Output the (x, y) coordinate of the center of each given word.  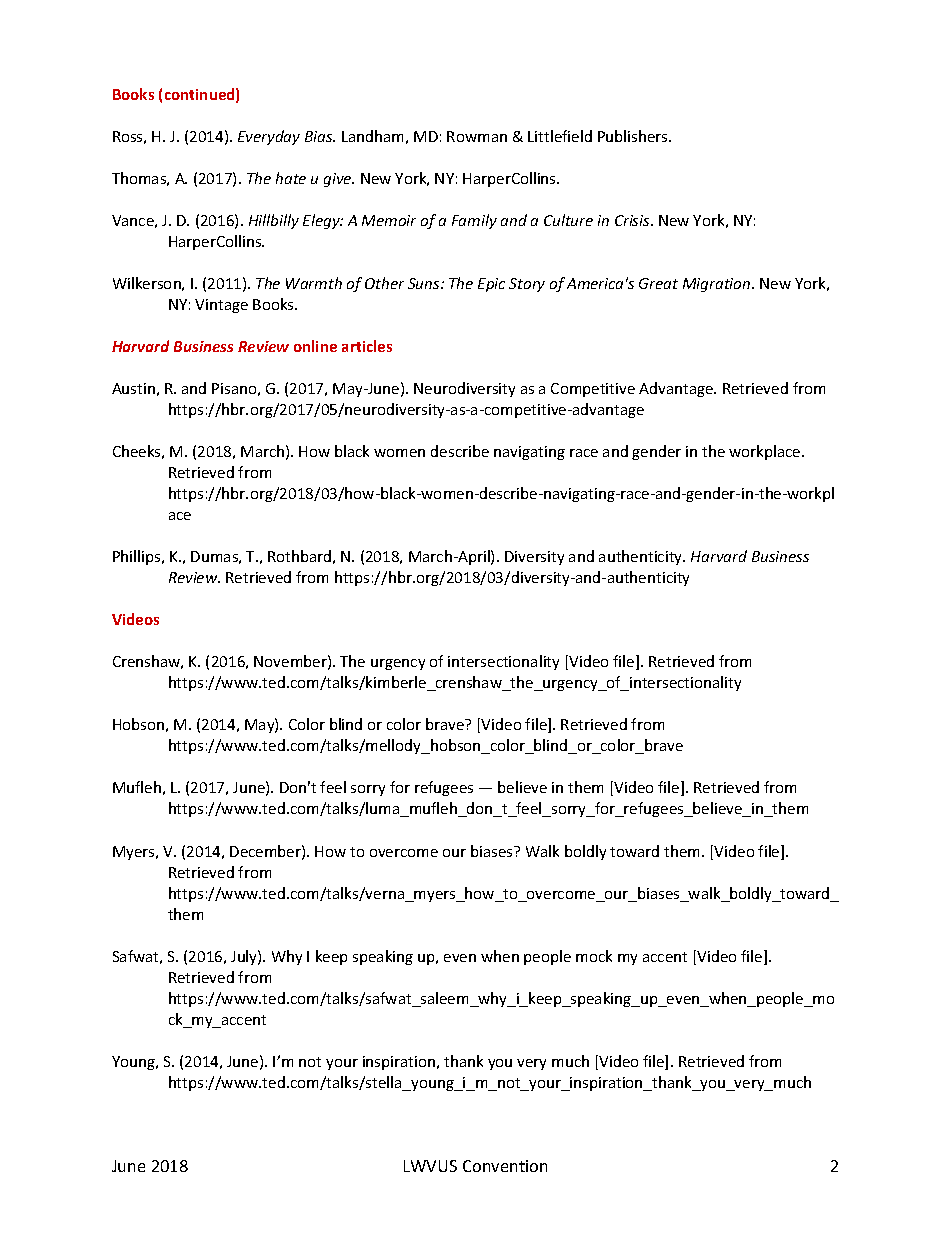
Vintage (221, 306)
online (315, 346)
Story (527, 285)
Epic (491, 285)
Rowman (477, 136)
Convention (505, 1166)
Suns (425, 283)
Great (658, 283)
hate (291, 178)
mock (594, 956)
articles (367, 346)
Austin (133, 388)
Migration (718, 285)
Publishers (634, 136)
